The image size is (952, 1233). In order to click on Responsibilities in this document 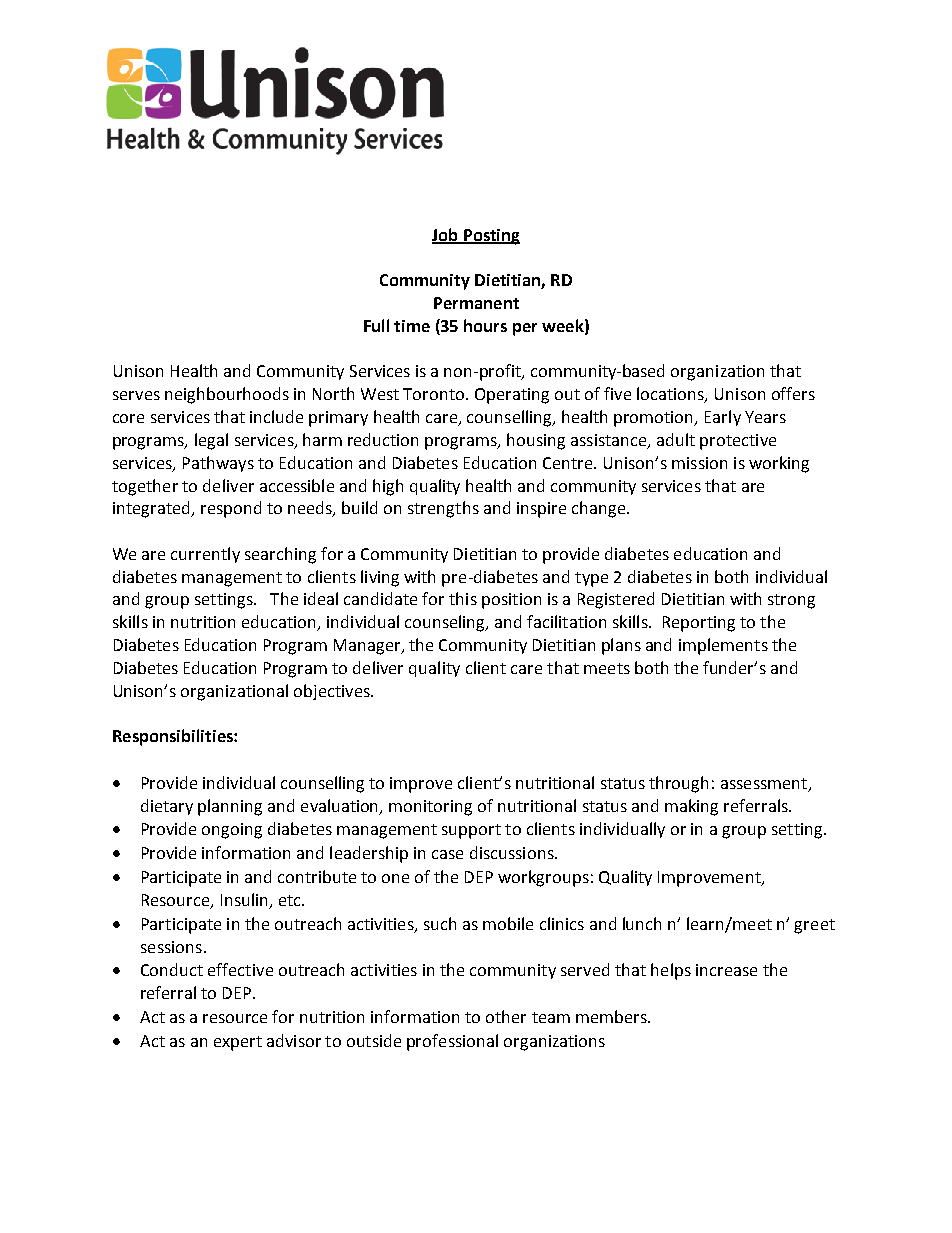, I will do `click(174, 737)`.
